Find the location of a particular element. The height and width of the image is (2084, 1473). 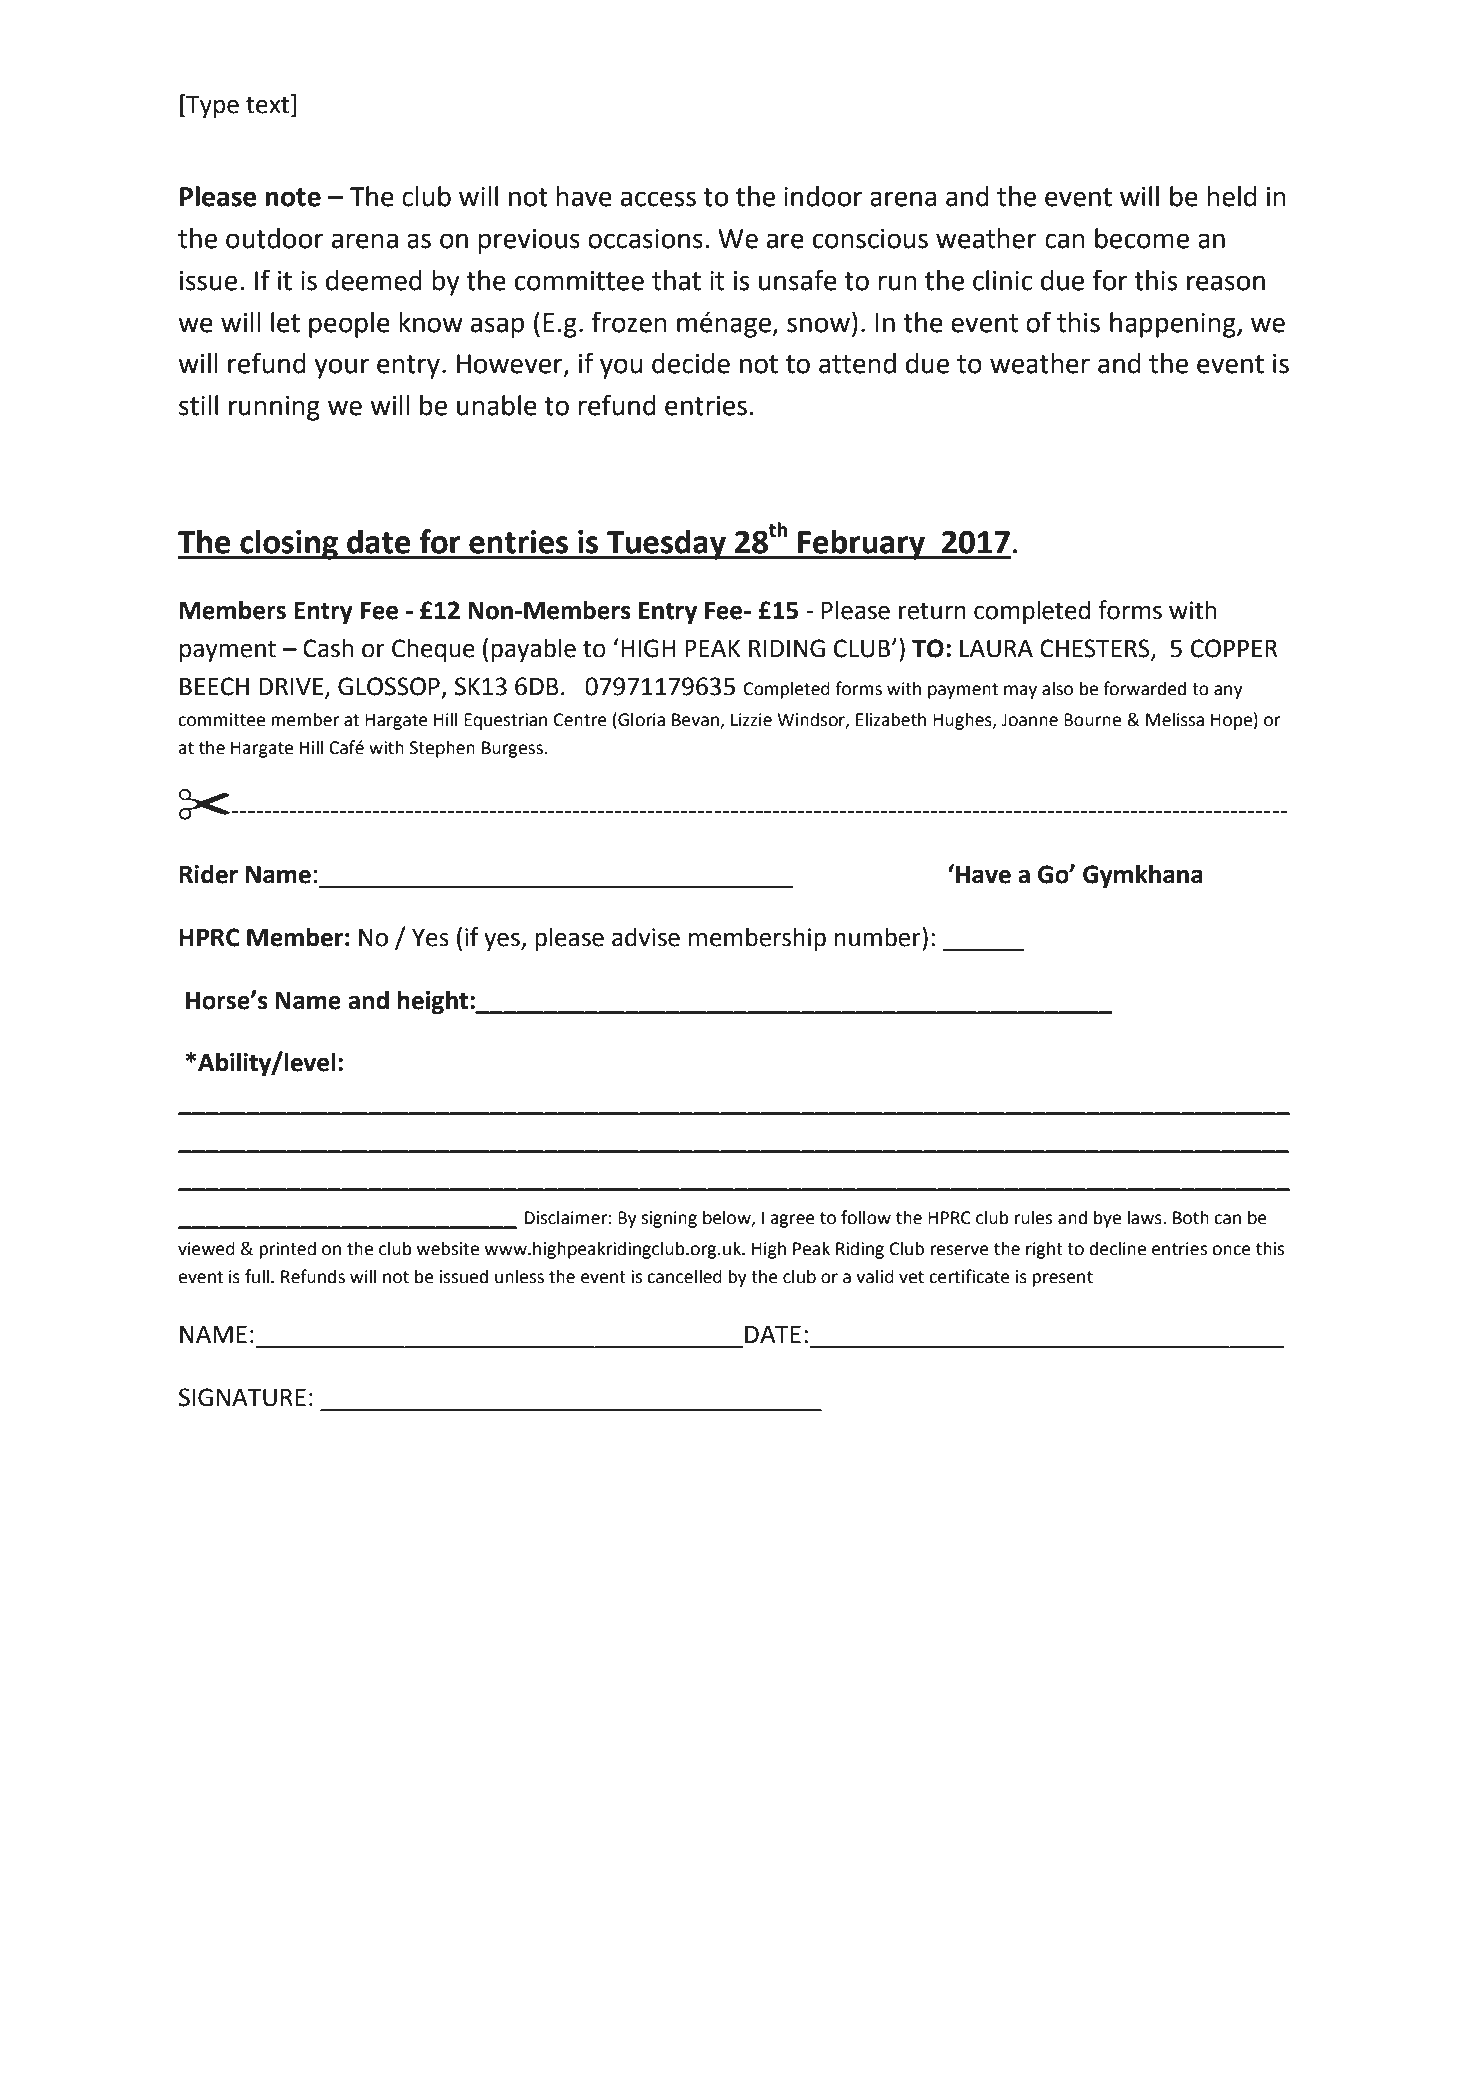

Tuesday is located at coordinates (666, 544).
